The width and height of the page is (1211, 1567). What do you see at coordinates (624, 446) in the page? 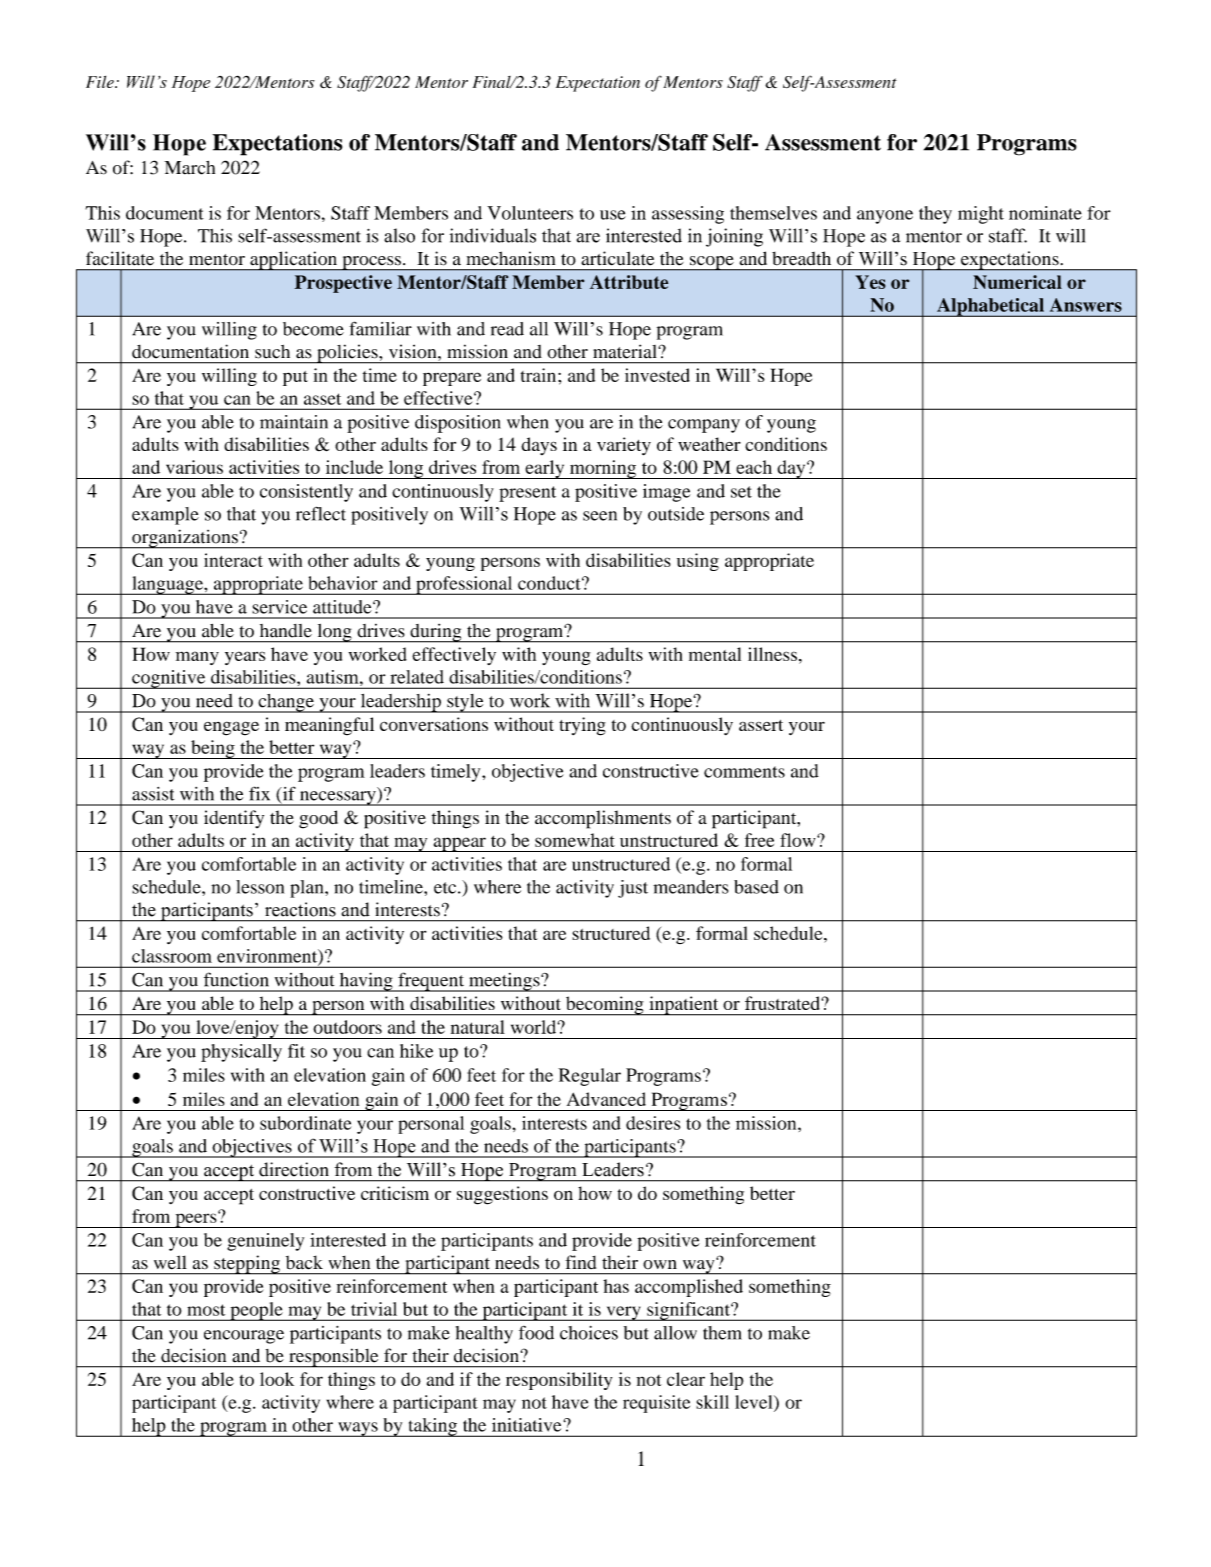
I see `variety` at bounding box center [624, 446].
